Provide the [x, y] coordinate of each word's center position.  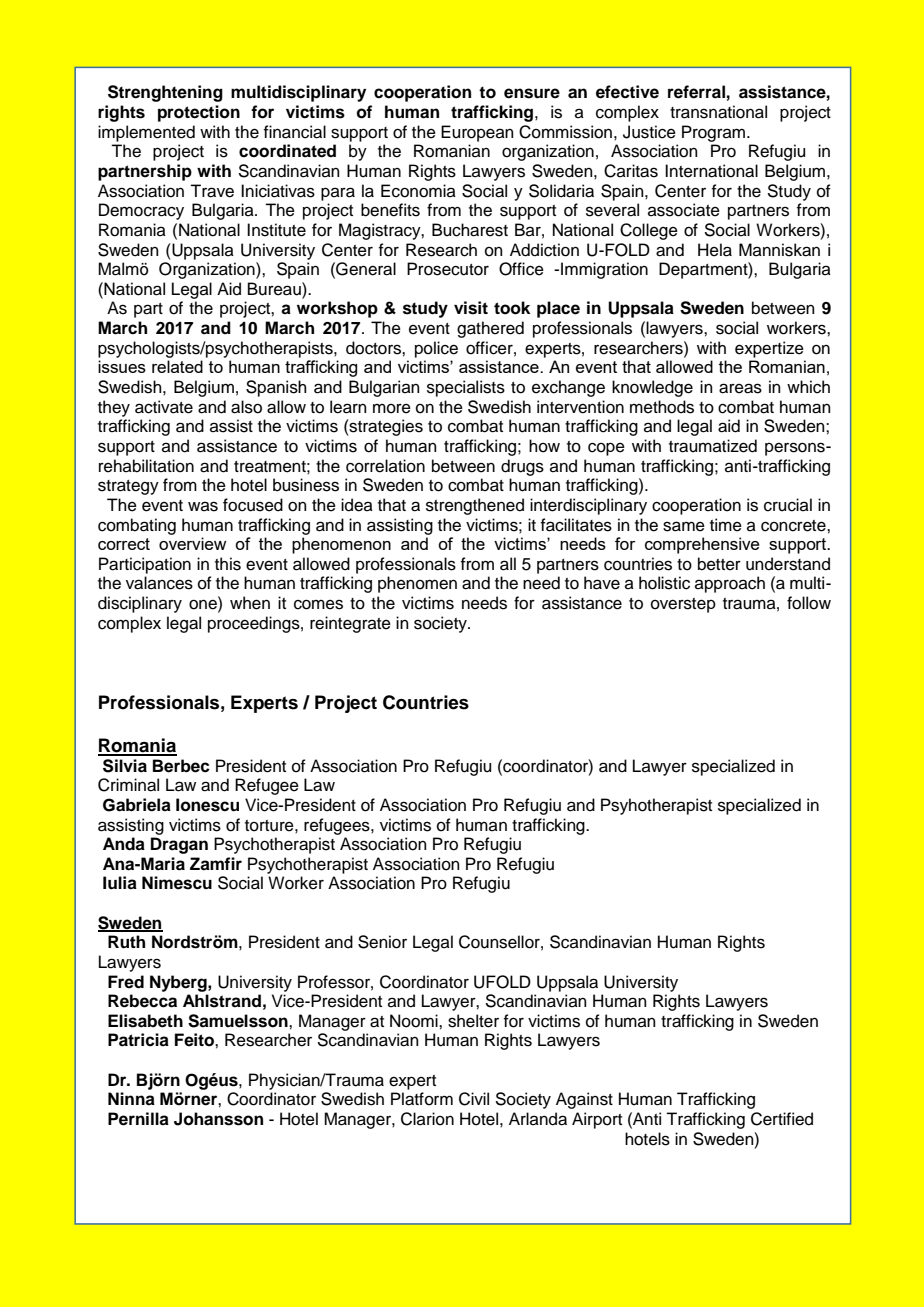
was [203, 506]
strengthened [475, 506]
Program [715, 133]
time [726, 525]
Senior [382, 942]
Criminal [128, 785]
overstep [683, 605]
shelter [473, 1021]
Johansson [218, 1119]
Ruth [126, 942]
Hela [715, 250]
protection [199, 113]
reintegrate [350, 624]
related [177, 366]
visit [471, 308]
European [477, 133]
